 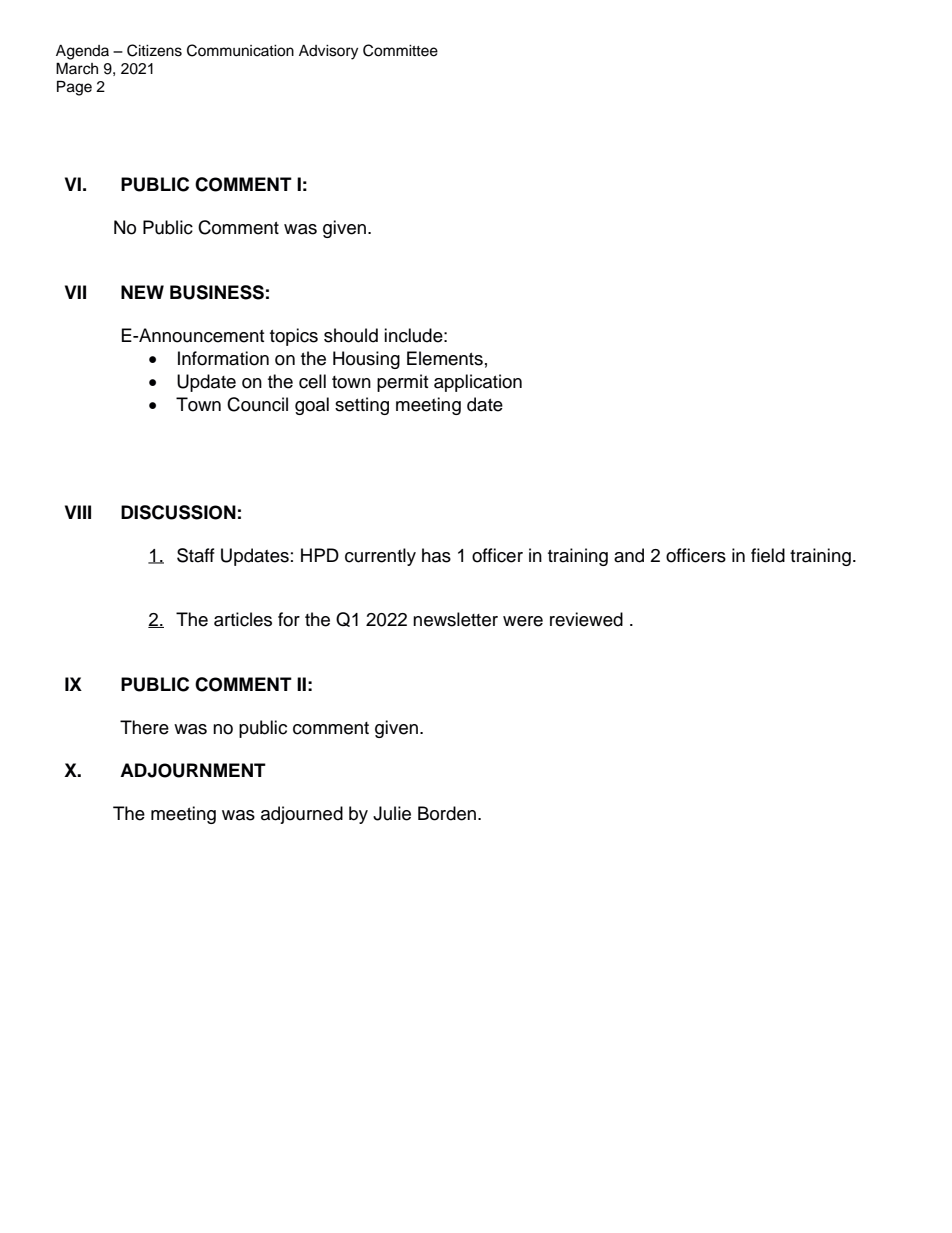 I want to click on Advisory, so click(x=328, y=52).
